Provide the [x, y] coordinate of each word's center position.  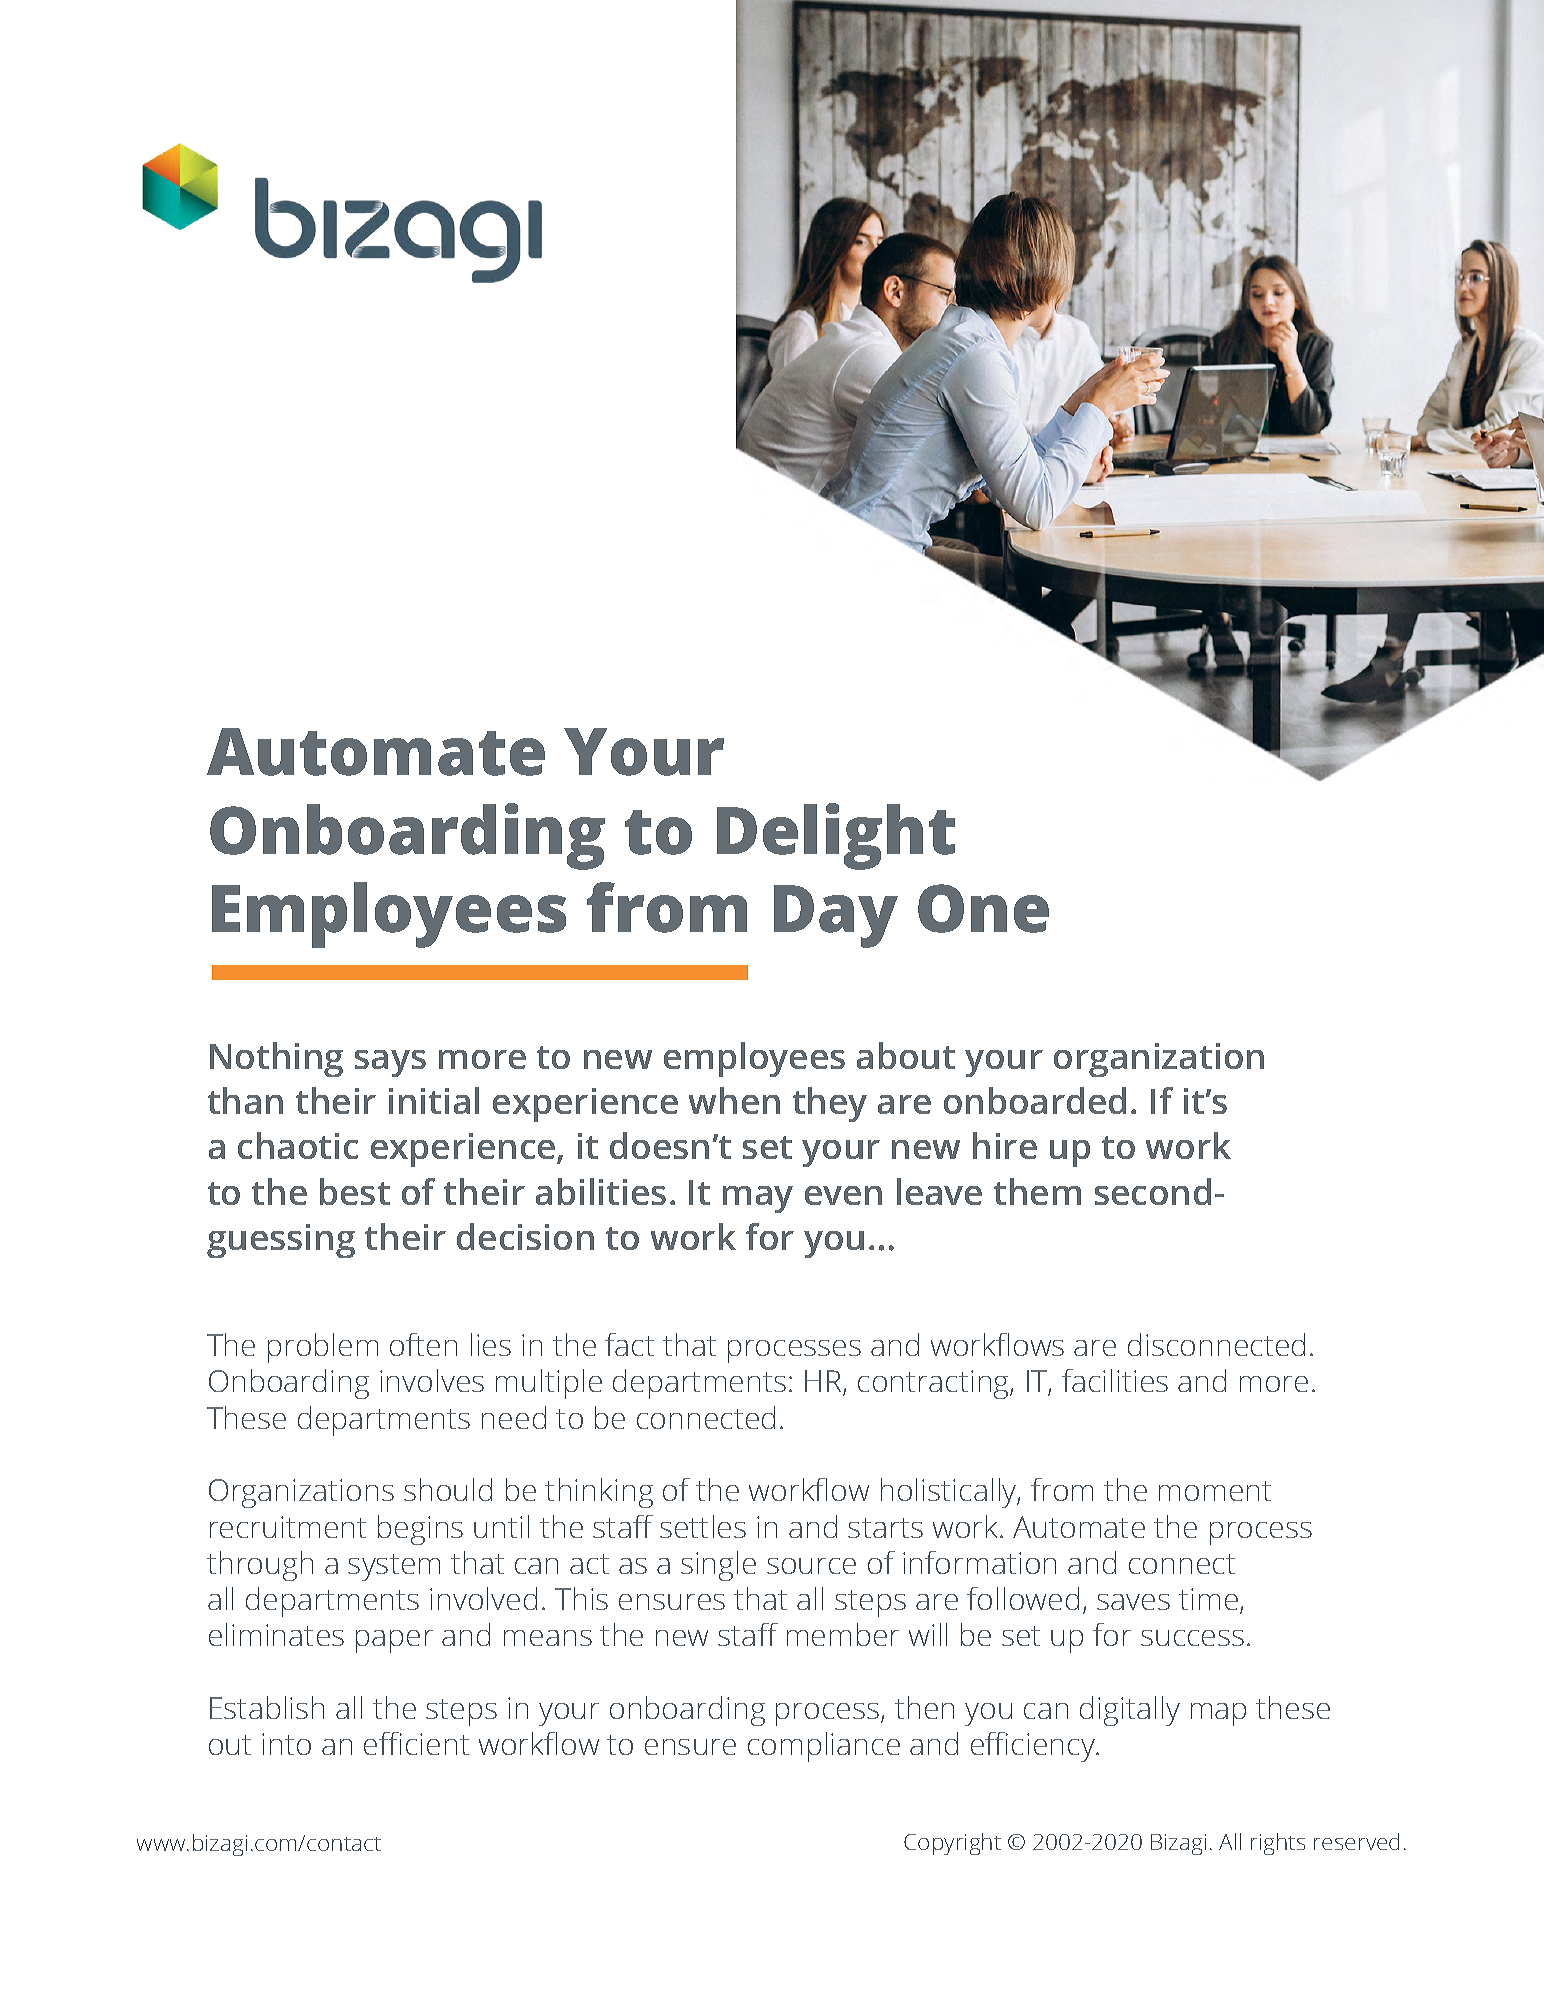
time [1208, 1599]
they [830, 1104]
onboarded [1035, 1100]
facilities [1115, 1380]
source [811, 1566]
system [394, 1567]
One [983, 908]
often [423, 1344]
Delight [836, 836]
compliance [824, 1747]
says [390, 1063]
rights [1278, 1844]
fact [629, 1344]
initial [434, 1100]
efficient [416, 1743]
